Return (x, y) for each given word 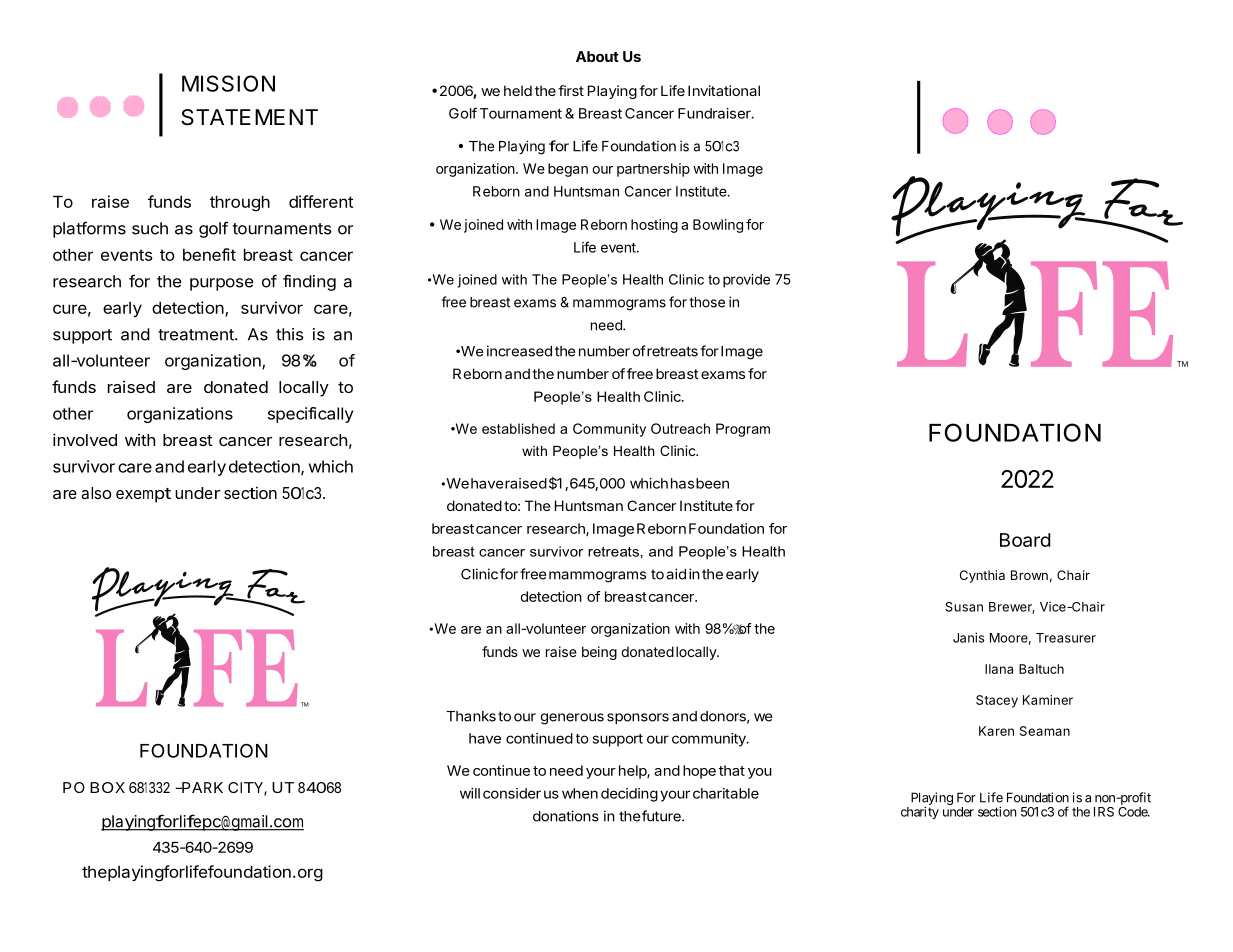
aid (676, 574)
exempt (143, 495)
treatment (197, 335)
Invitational (724, 90)
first (571, 90)
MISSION (228, 83)
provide (746, 281)
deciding (629, 795)
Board (1025, 540)
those (707, 302)
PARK (201, 787)
